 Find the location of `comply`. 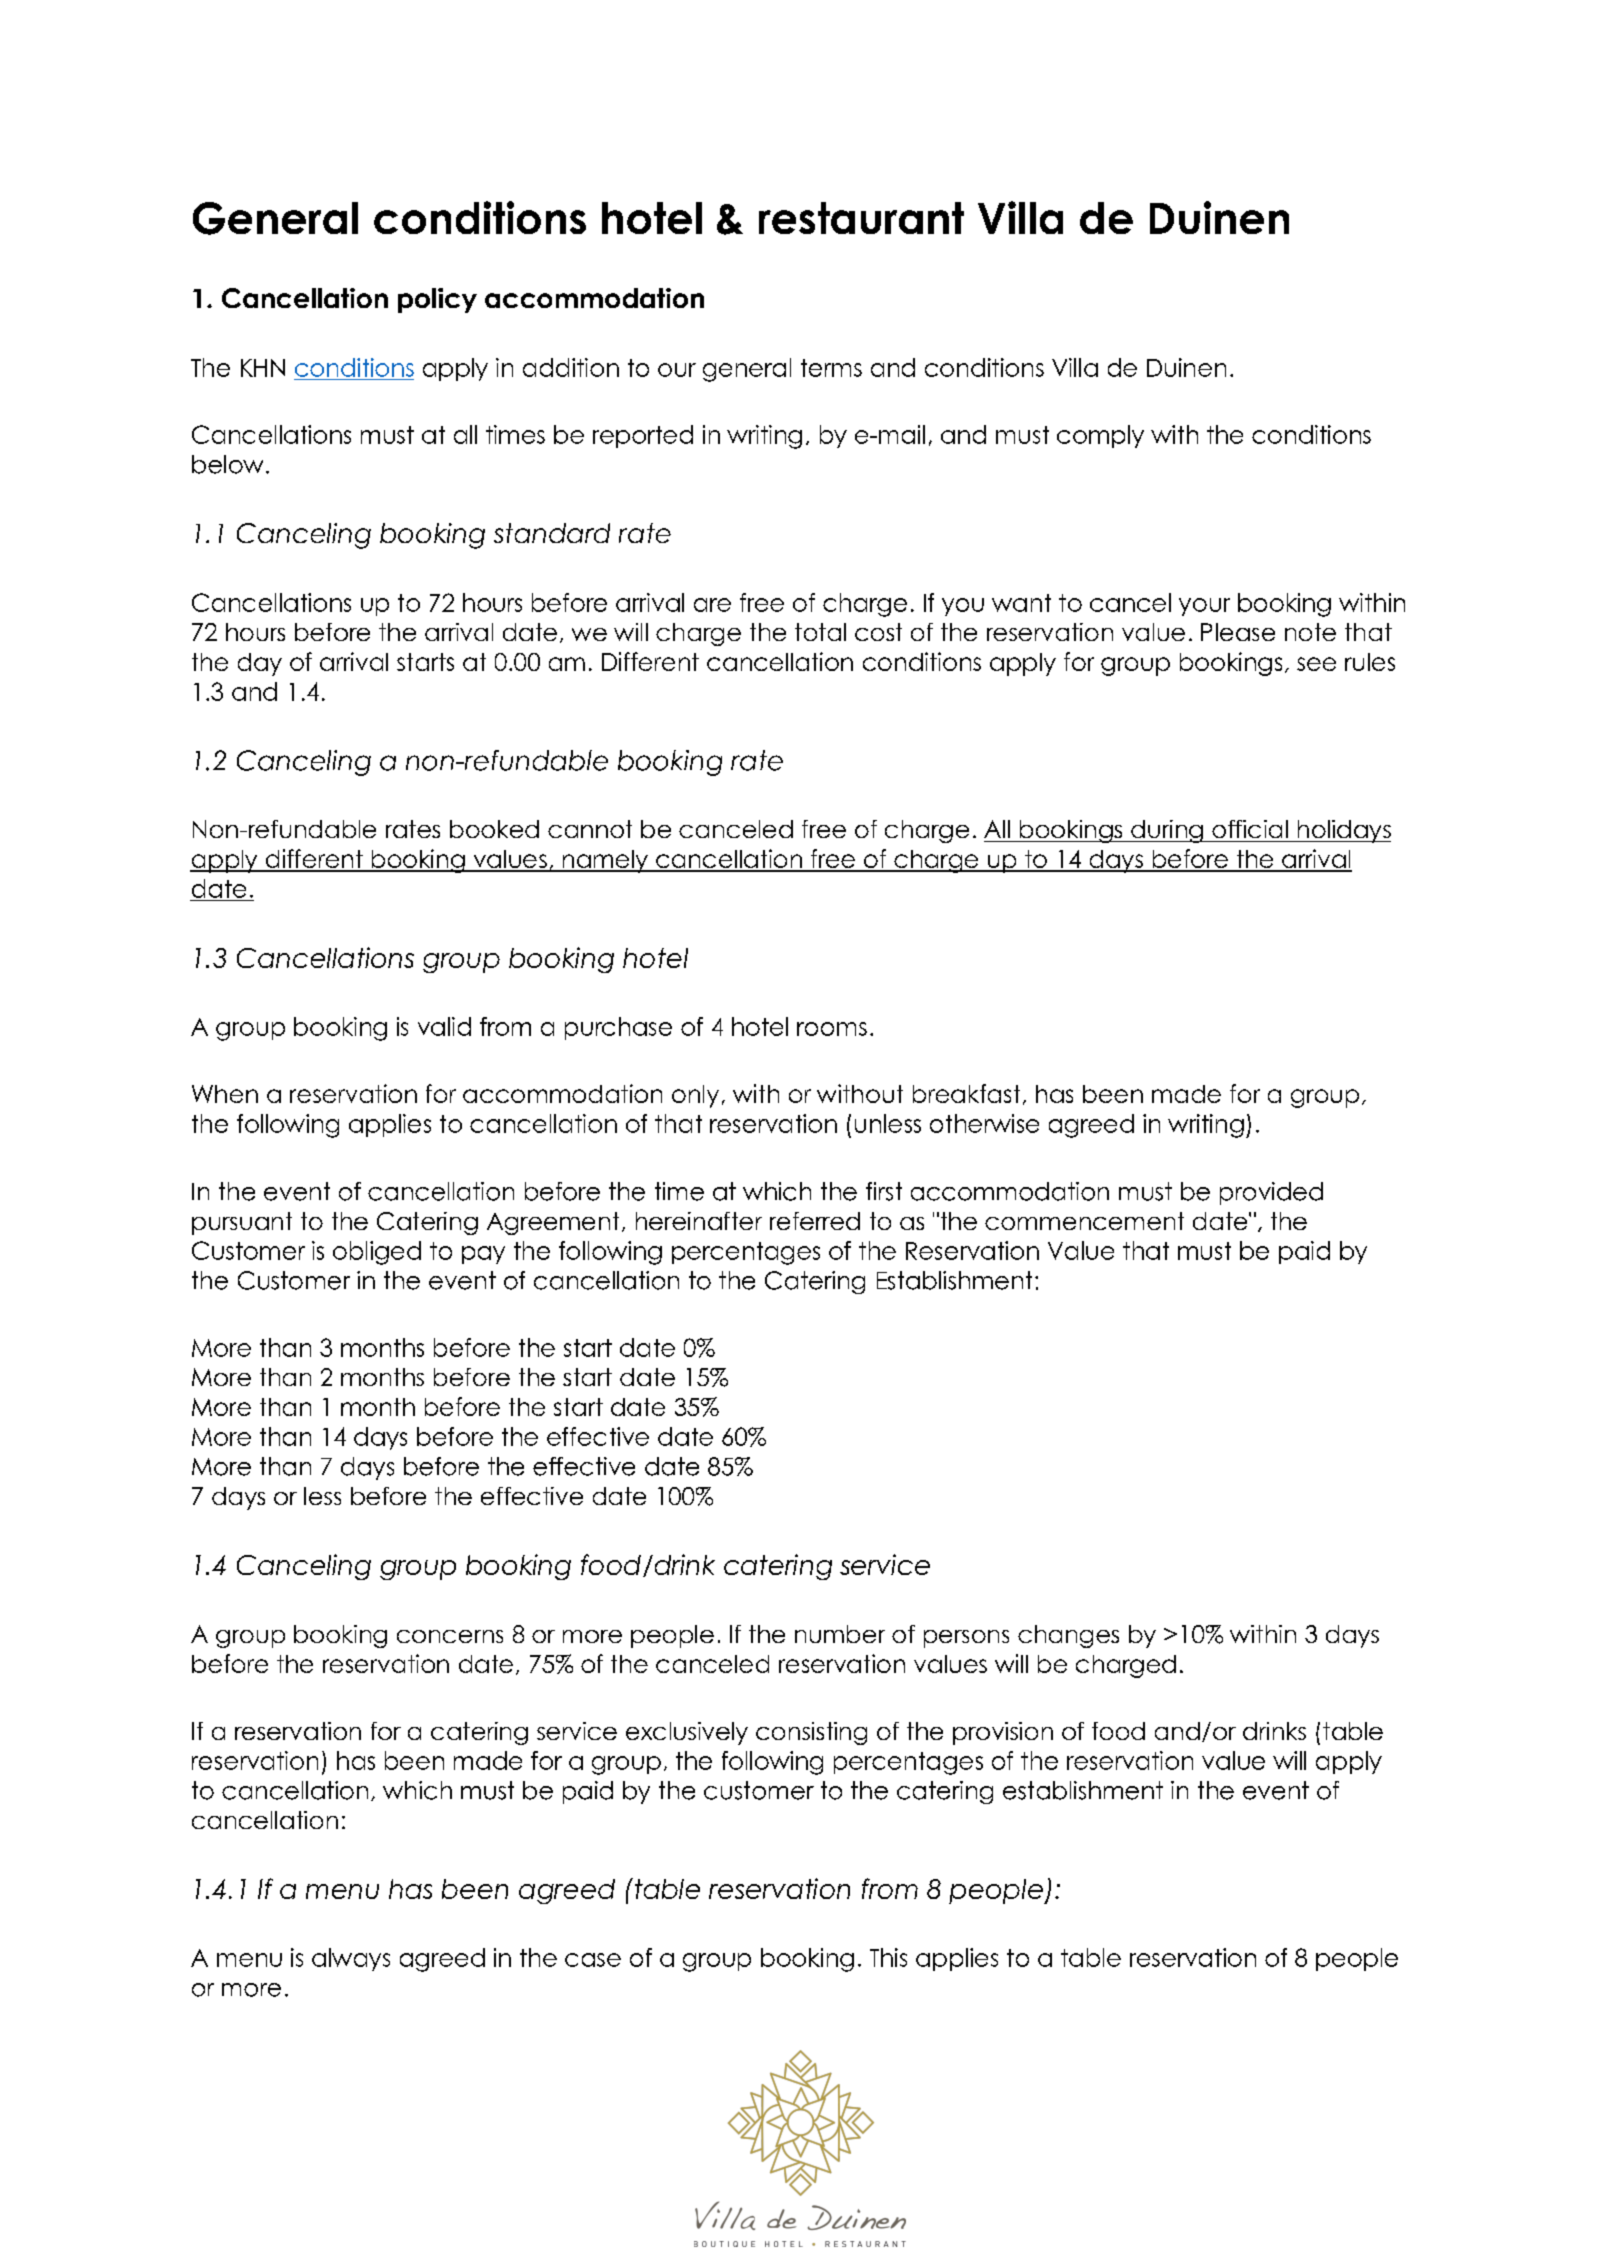

comply is located at coordinates (1100, 436).
